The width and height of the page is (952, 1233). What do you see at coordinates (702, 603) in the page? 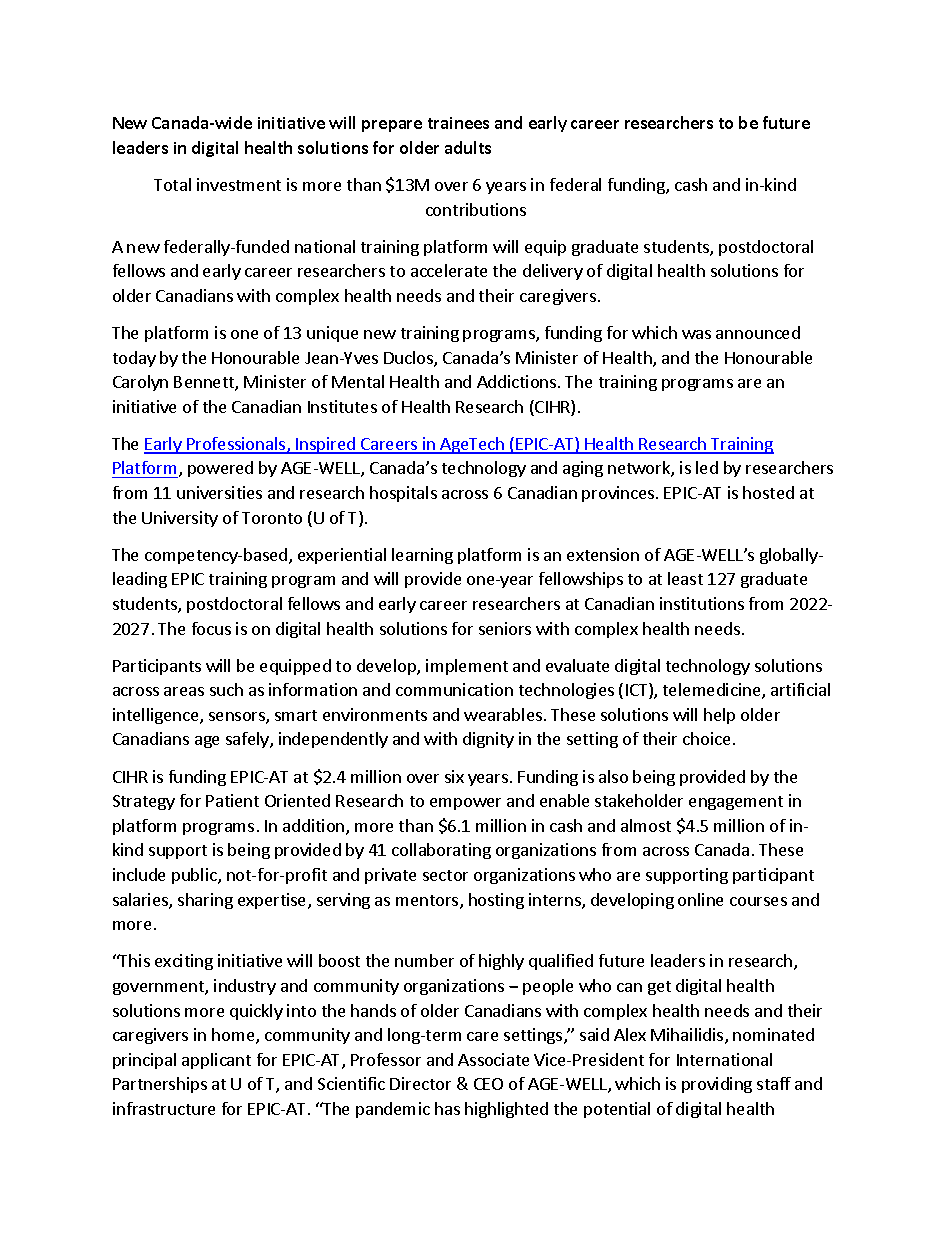
I see `institutions` at bounding box center [702, 603].
